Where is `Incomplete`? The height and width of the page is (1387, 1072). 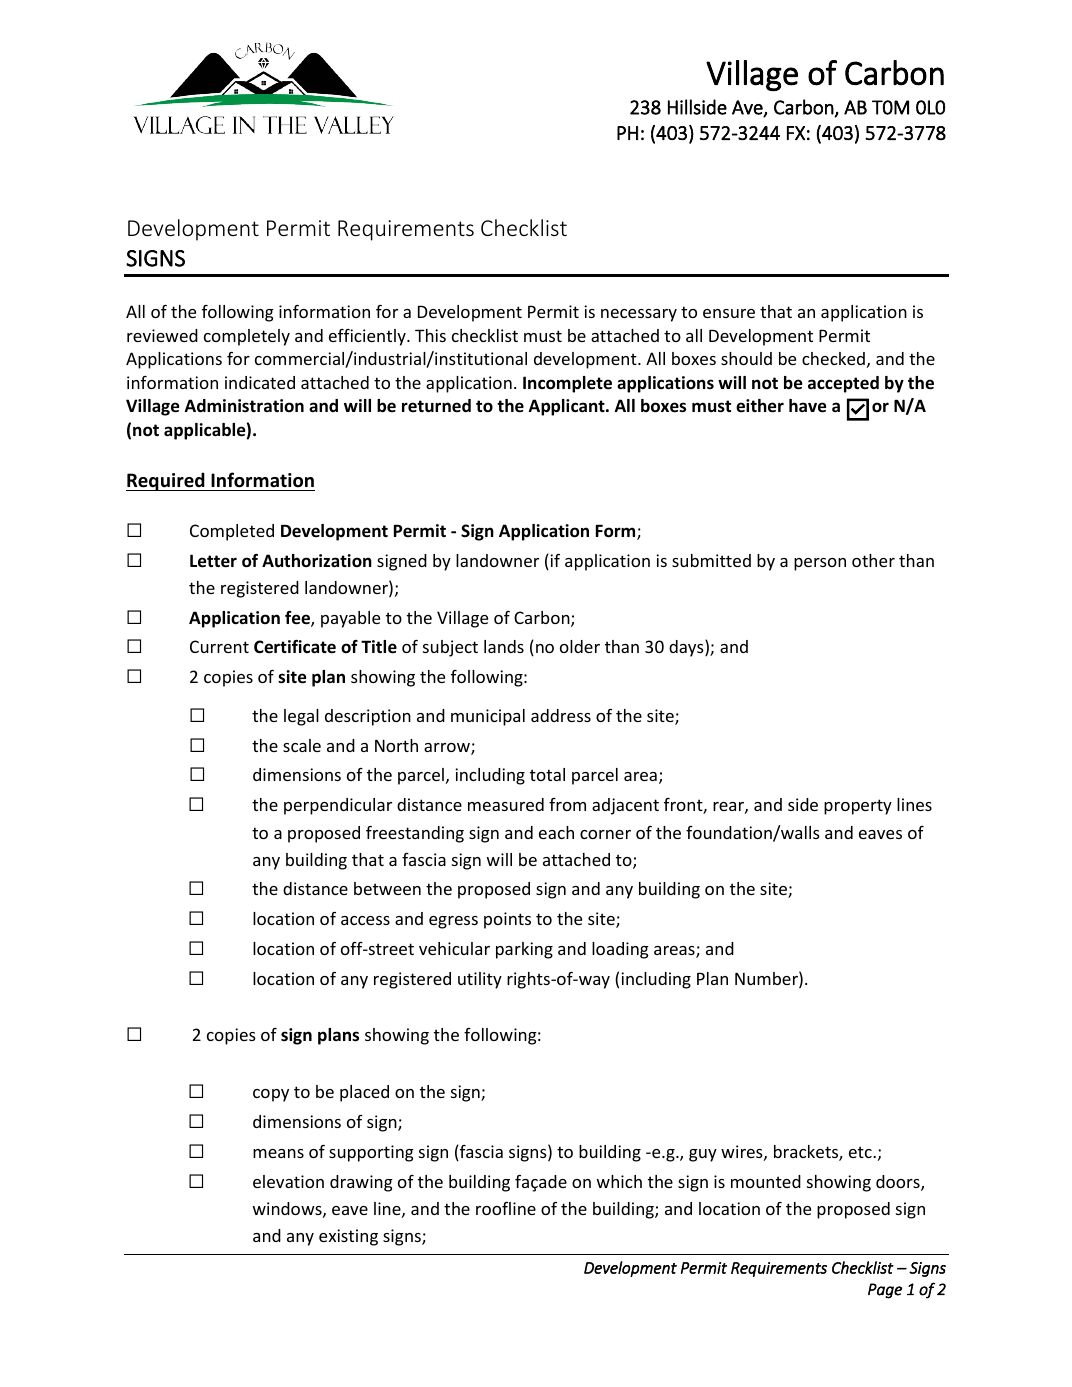
Incomplete is located at coordinates (567, 384).
